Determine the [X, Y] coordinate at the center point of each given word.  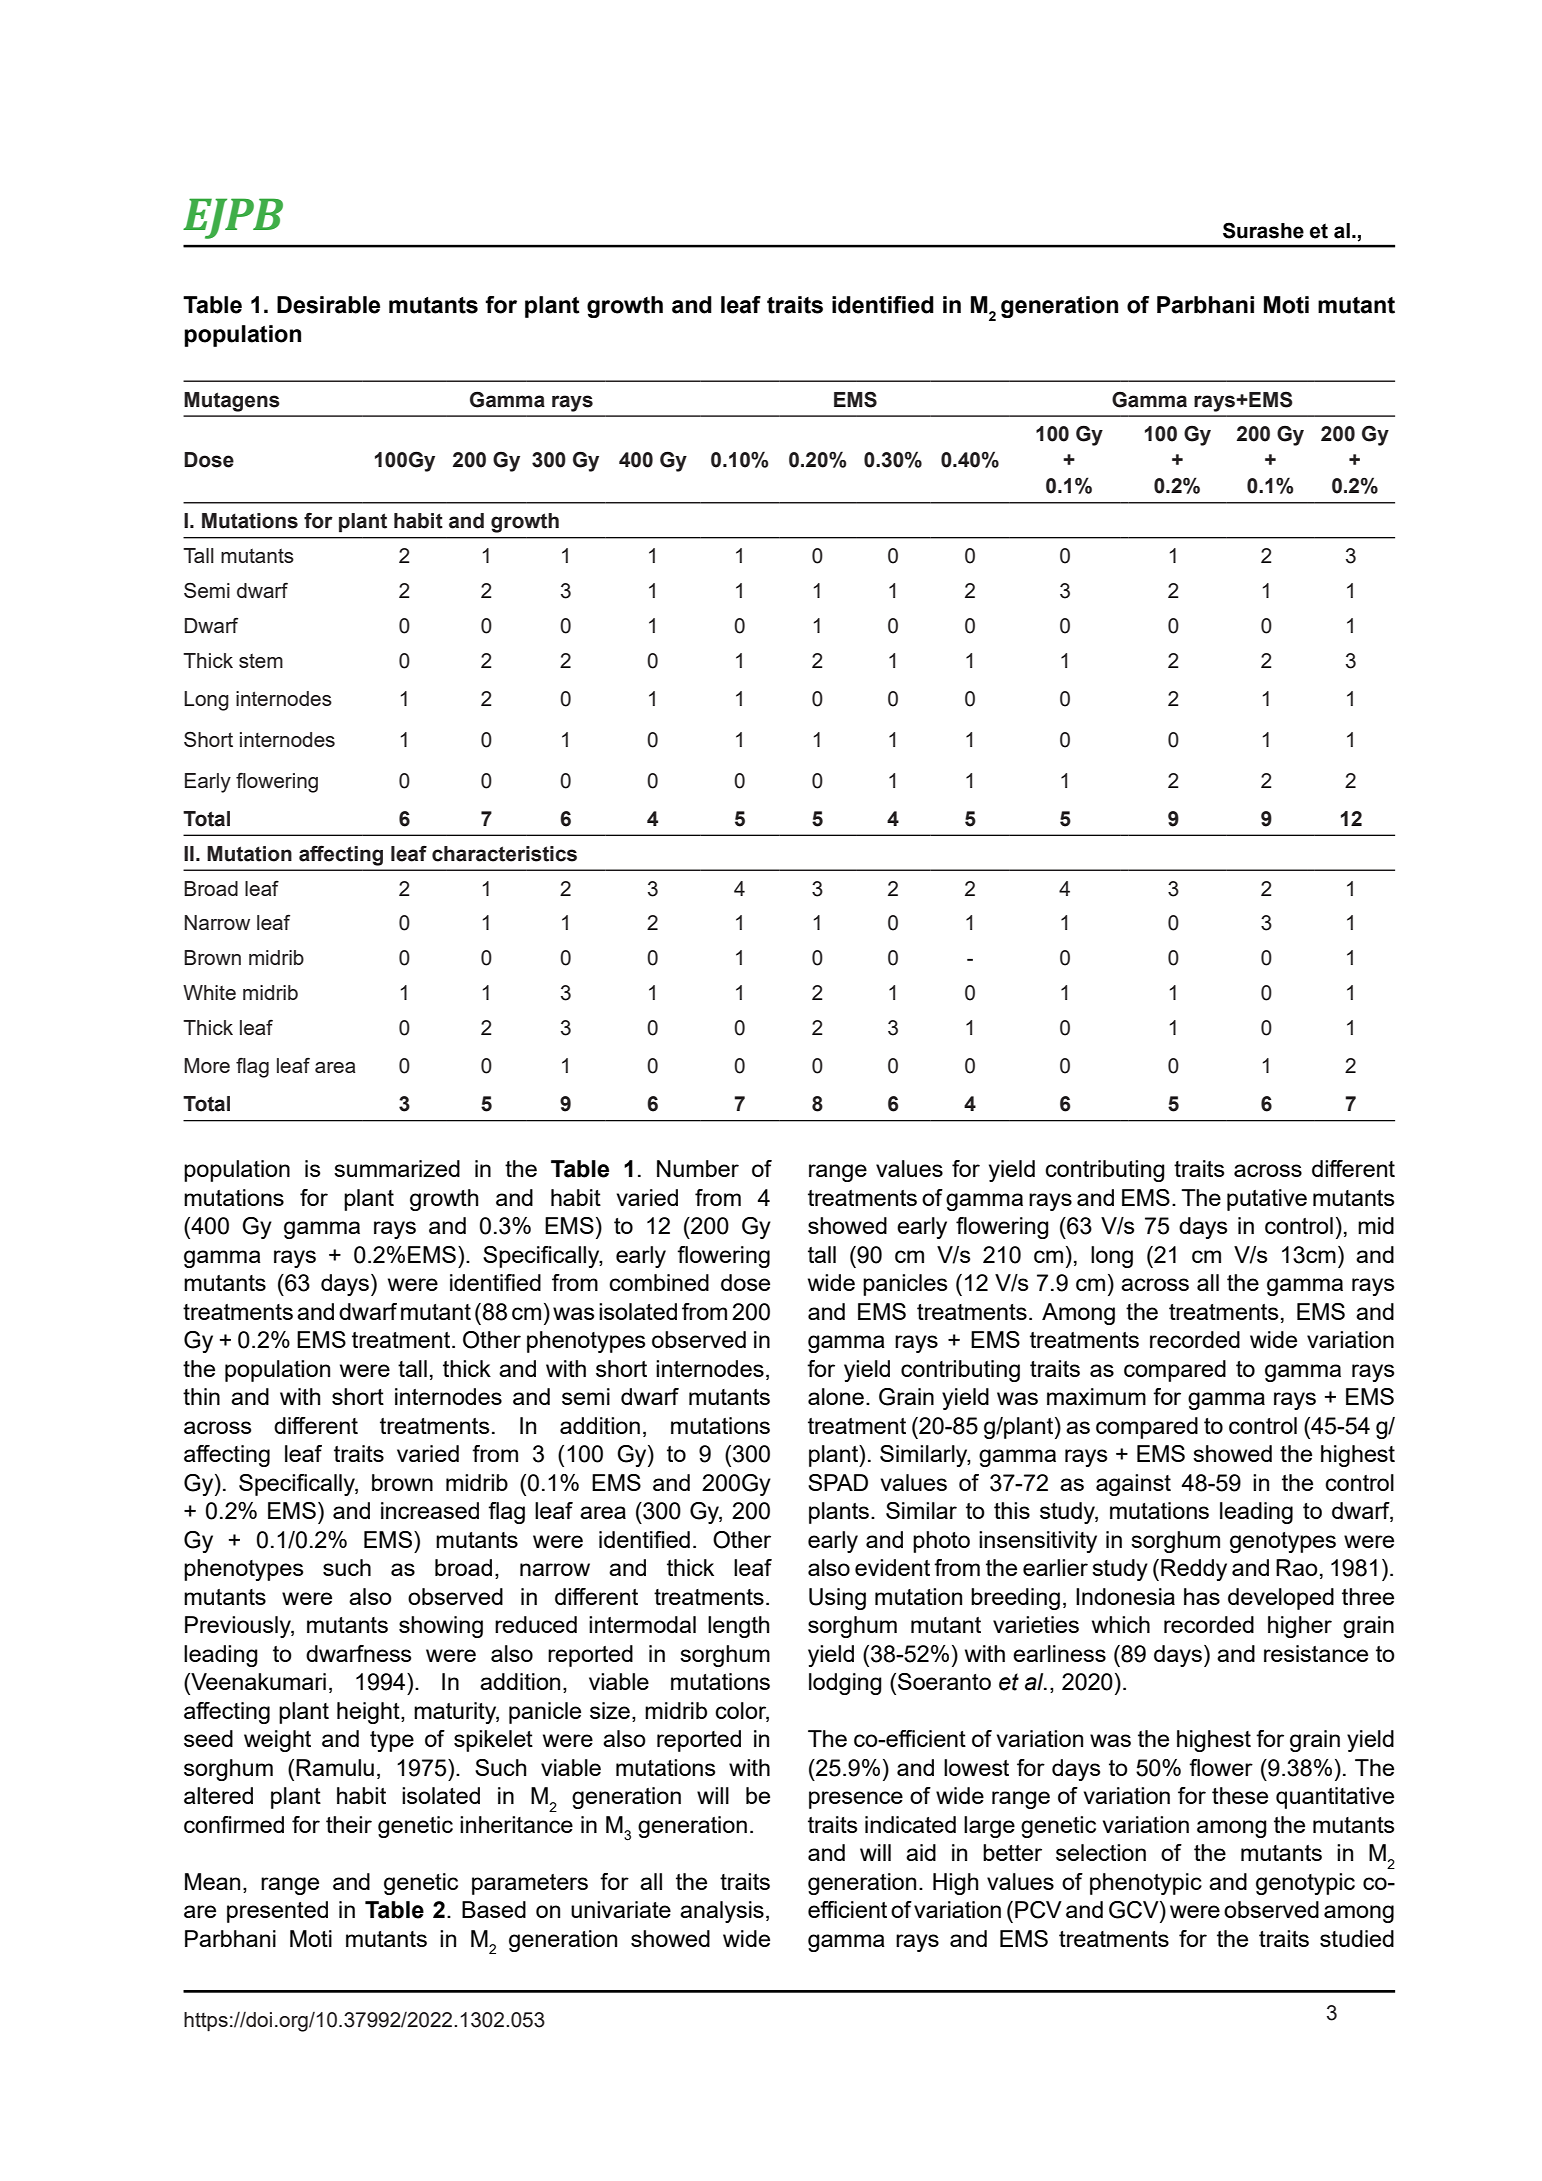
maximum [1096, 1396]
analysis [722, 1912]
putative [1267, 1200]
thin [201, 1396]
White [209, 992]
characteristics [504, 854]
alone [836, 1396]
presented [277, 1912]
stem [261, 660]
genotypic [1305, 1884]
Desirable [328, 305]
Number [698, 1168]
